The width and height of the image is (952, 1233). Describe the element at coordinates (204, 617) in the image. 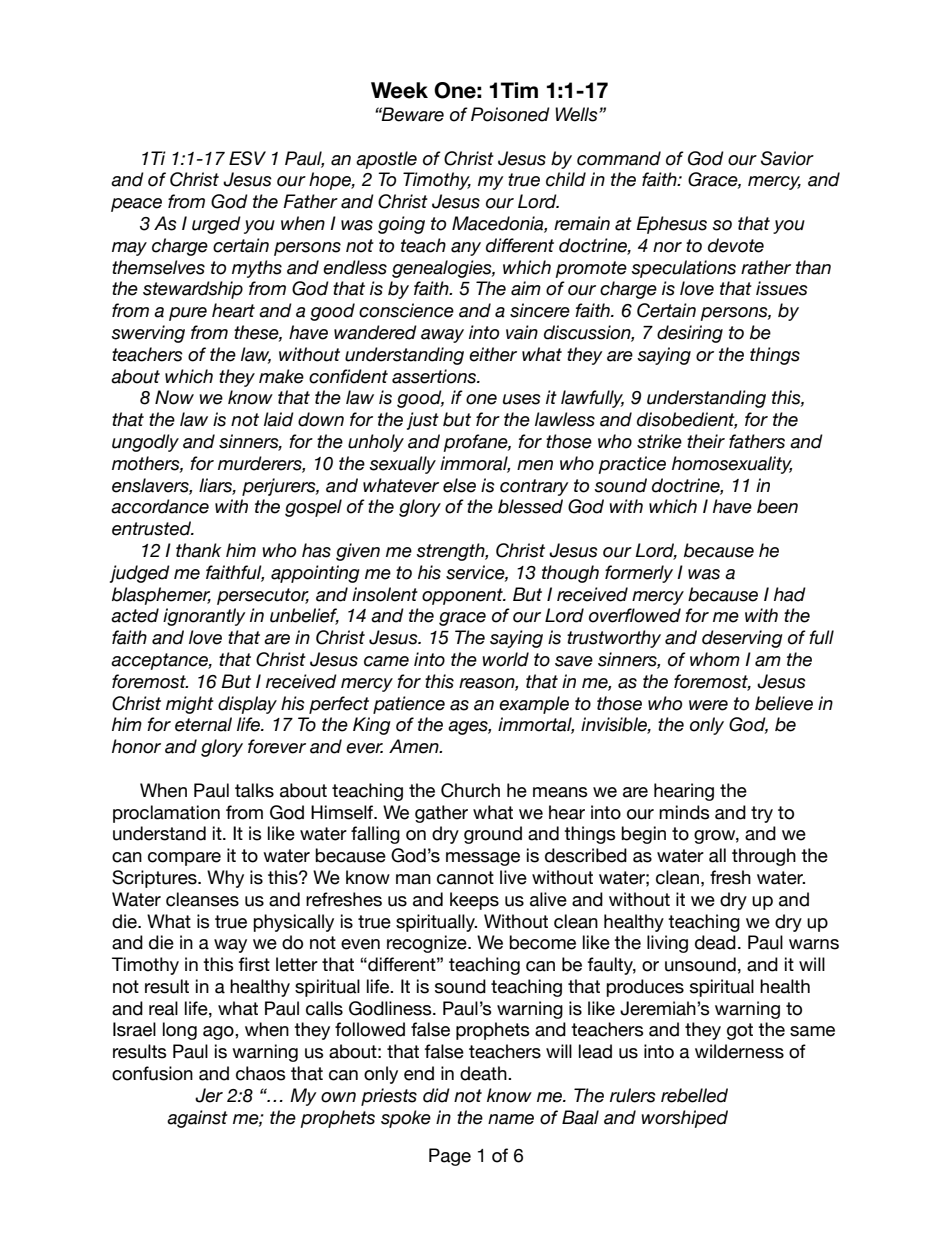

I see `ignorantly` at that location.
